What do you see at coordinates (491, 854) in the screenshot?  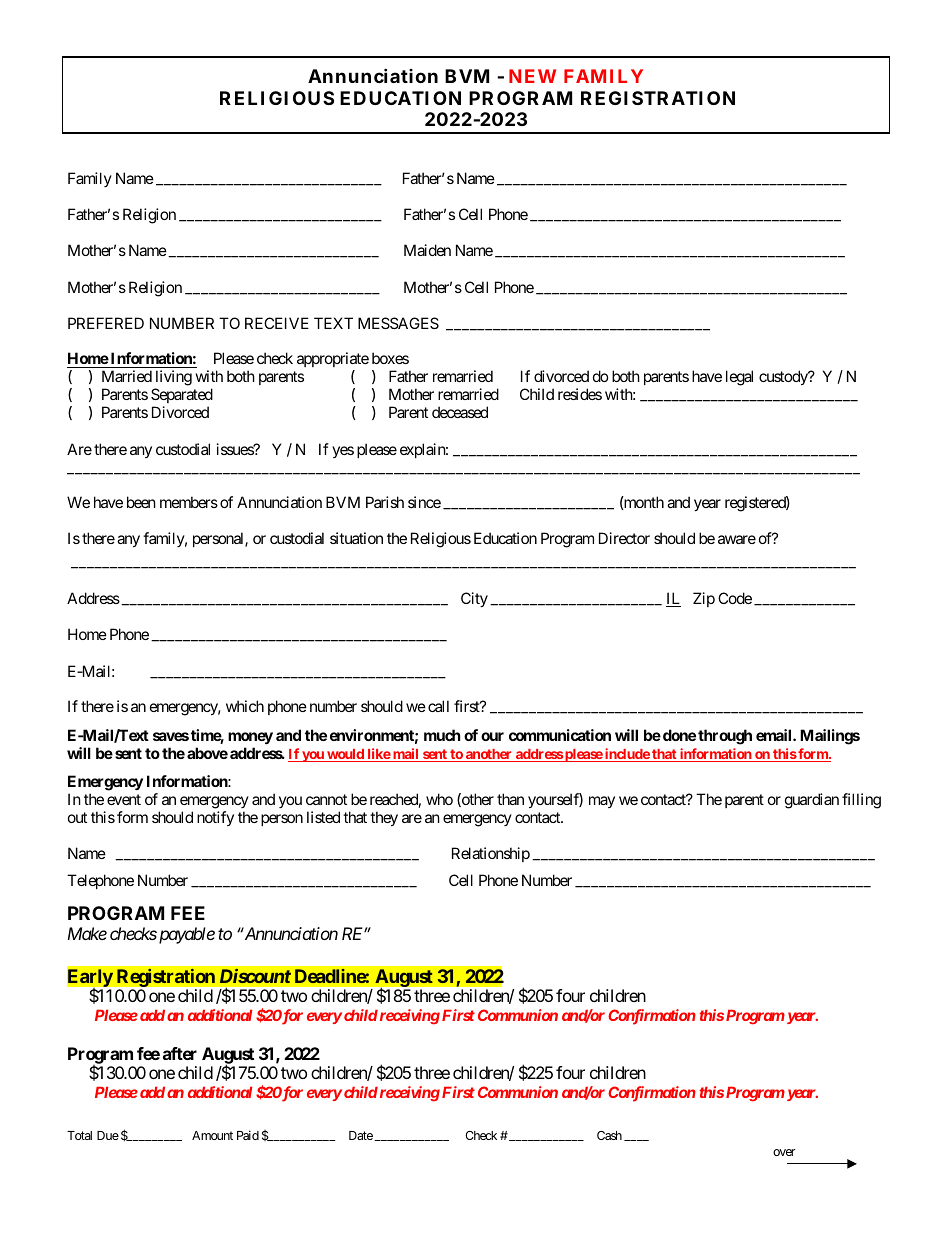 I see `Relationship` at bounding box center [491, 854].
